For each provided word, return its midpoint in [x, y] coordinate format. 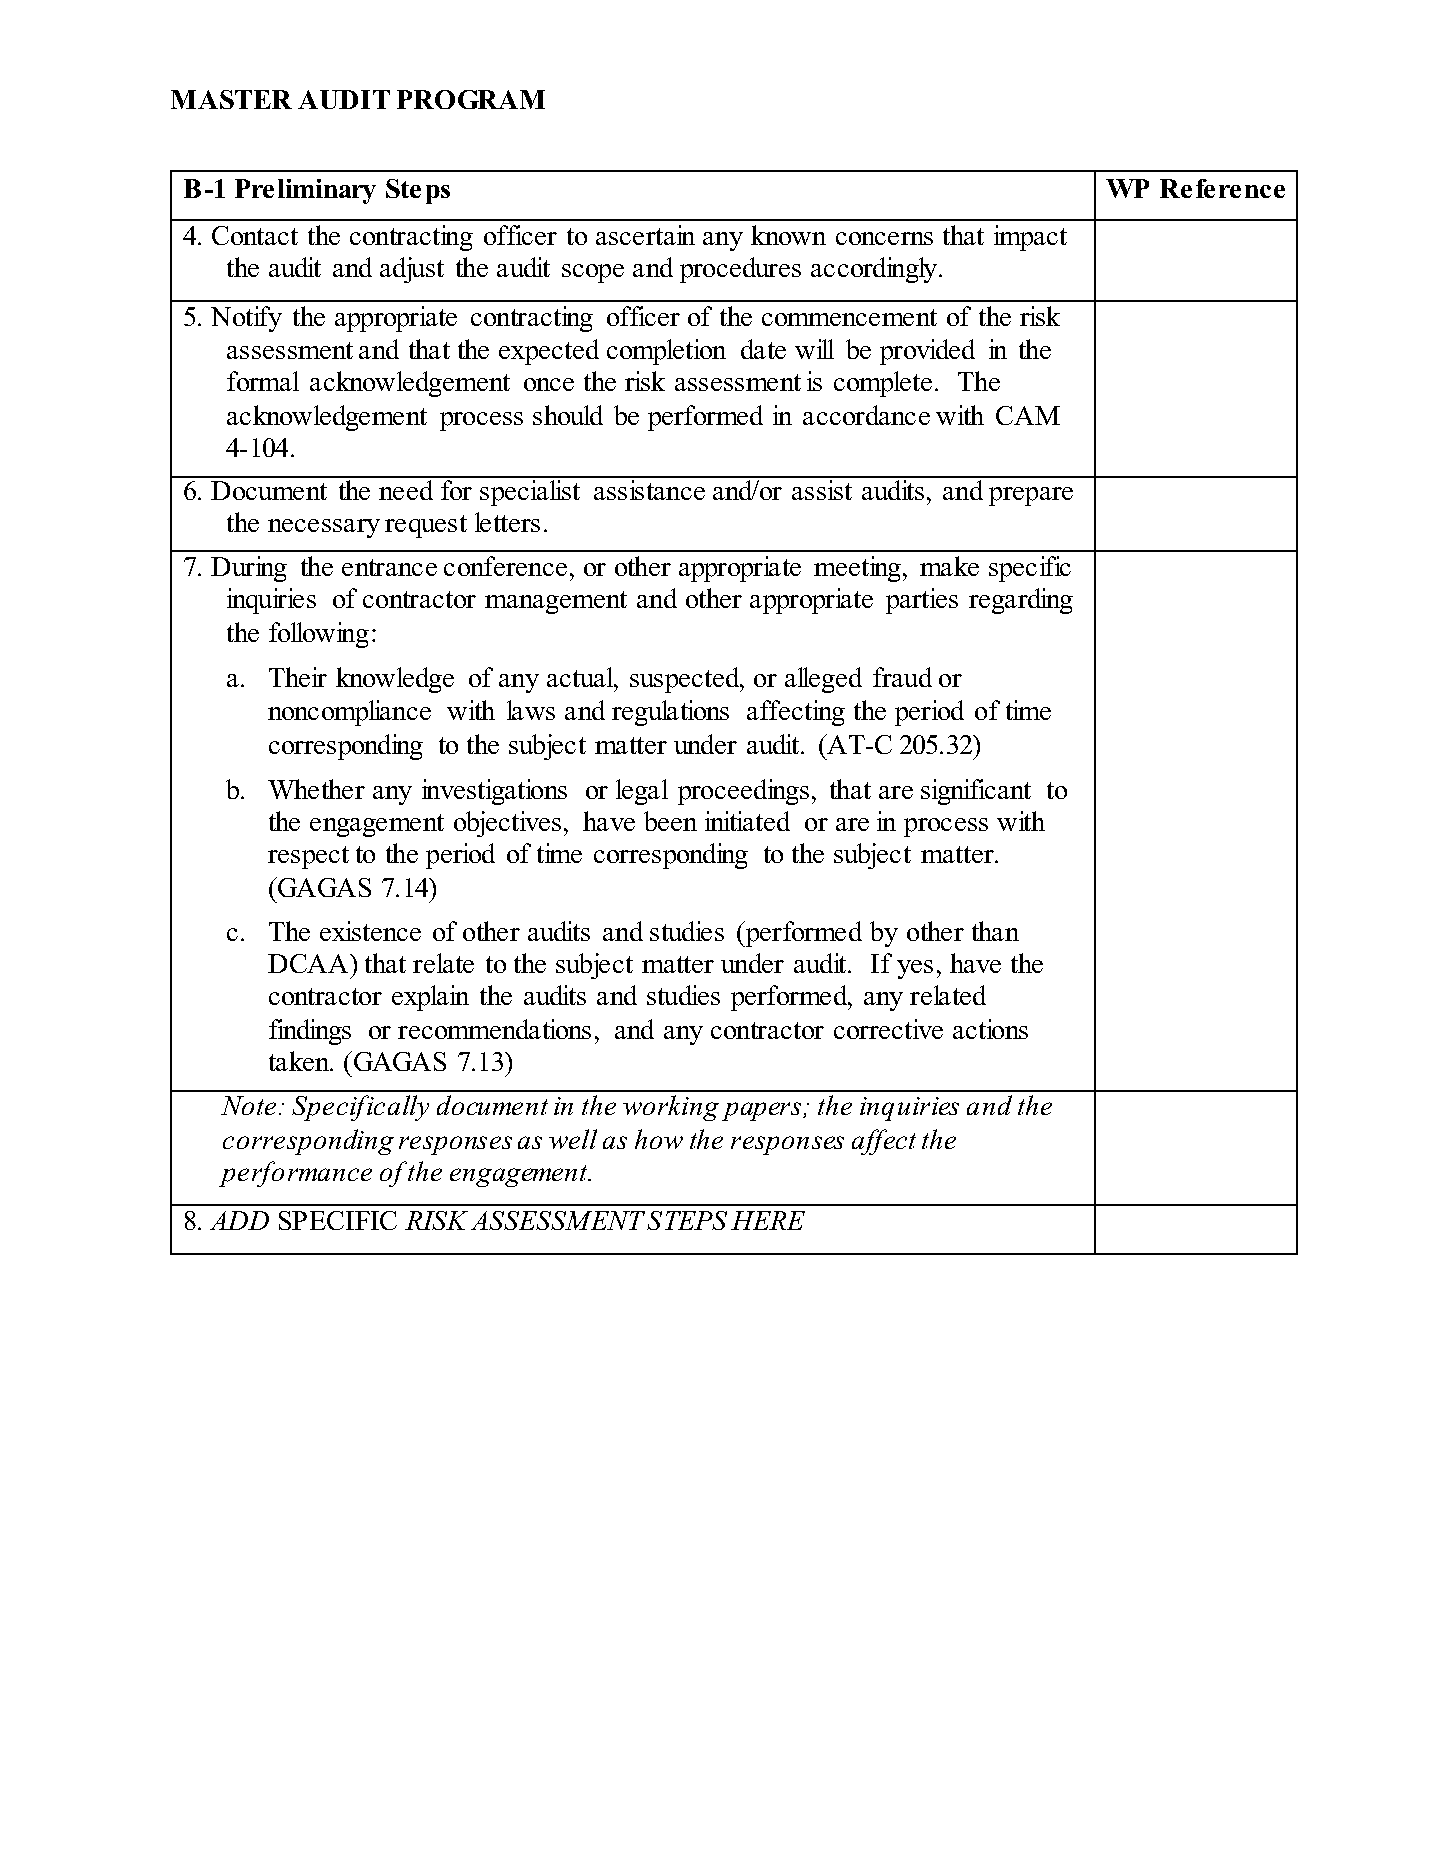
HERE [768, 1220]
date [763, 349]
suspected [686, 680]
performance [295, 1174]
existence [370, 931]
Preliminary [305, 191]
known [788, 235]
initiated [747, 821]
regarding [1021, 601]
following [319, 635]
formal [263, 381]
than [995, 931]
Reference [1222, 188]
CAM [1028, 415]
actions [990, 1029]
